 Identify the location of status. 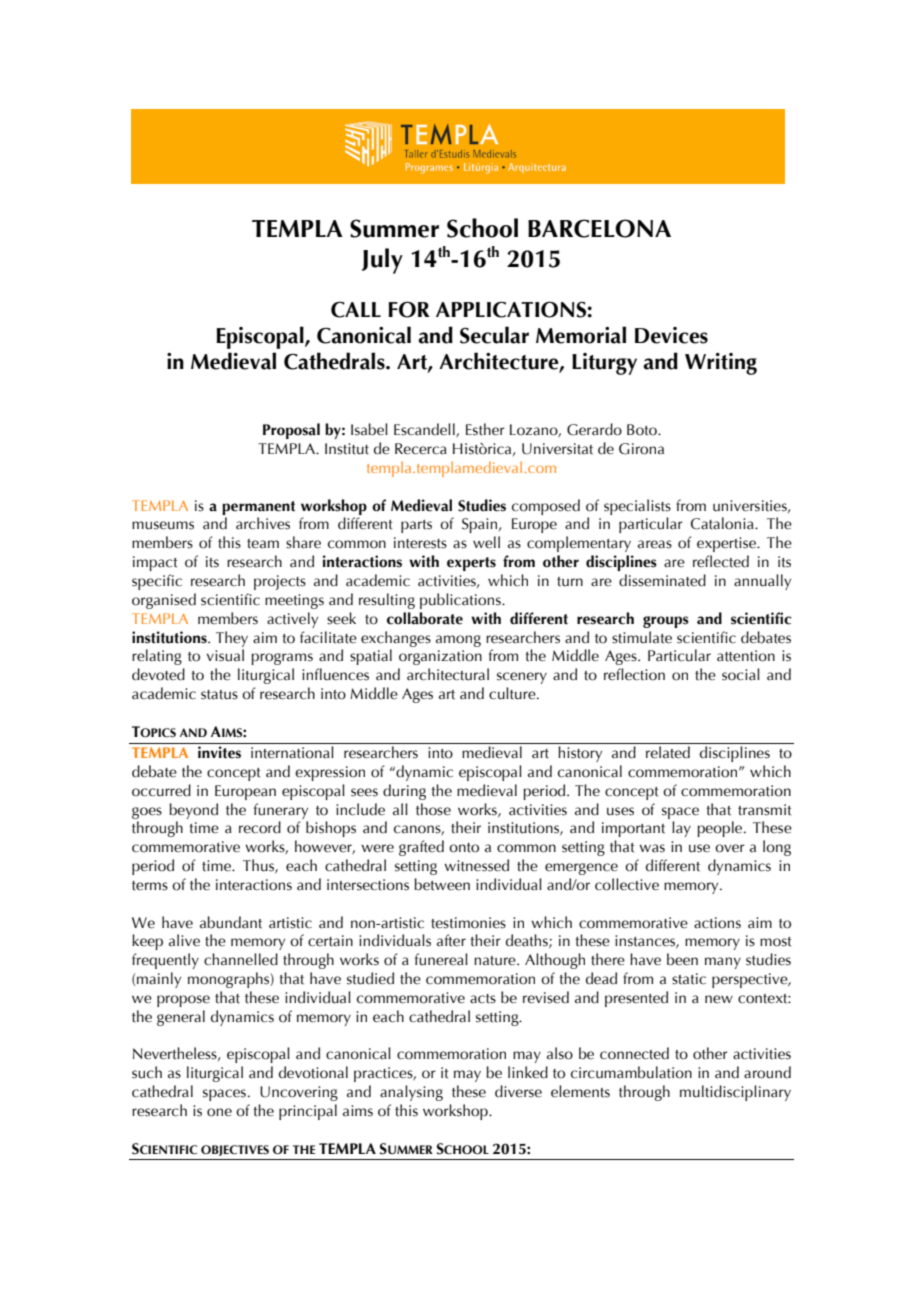
(219, 695).
